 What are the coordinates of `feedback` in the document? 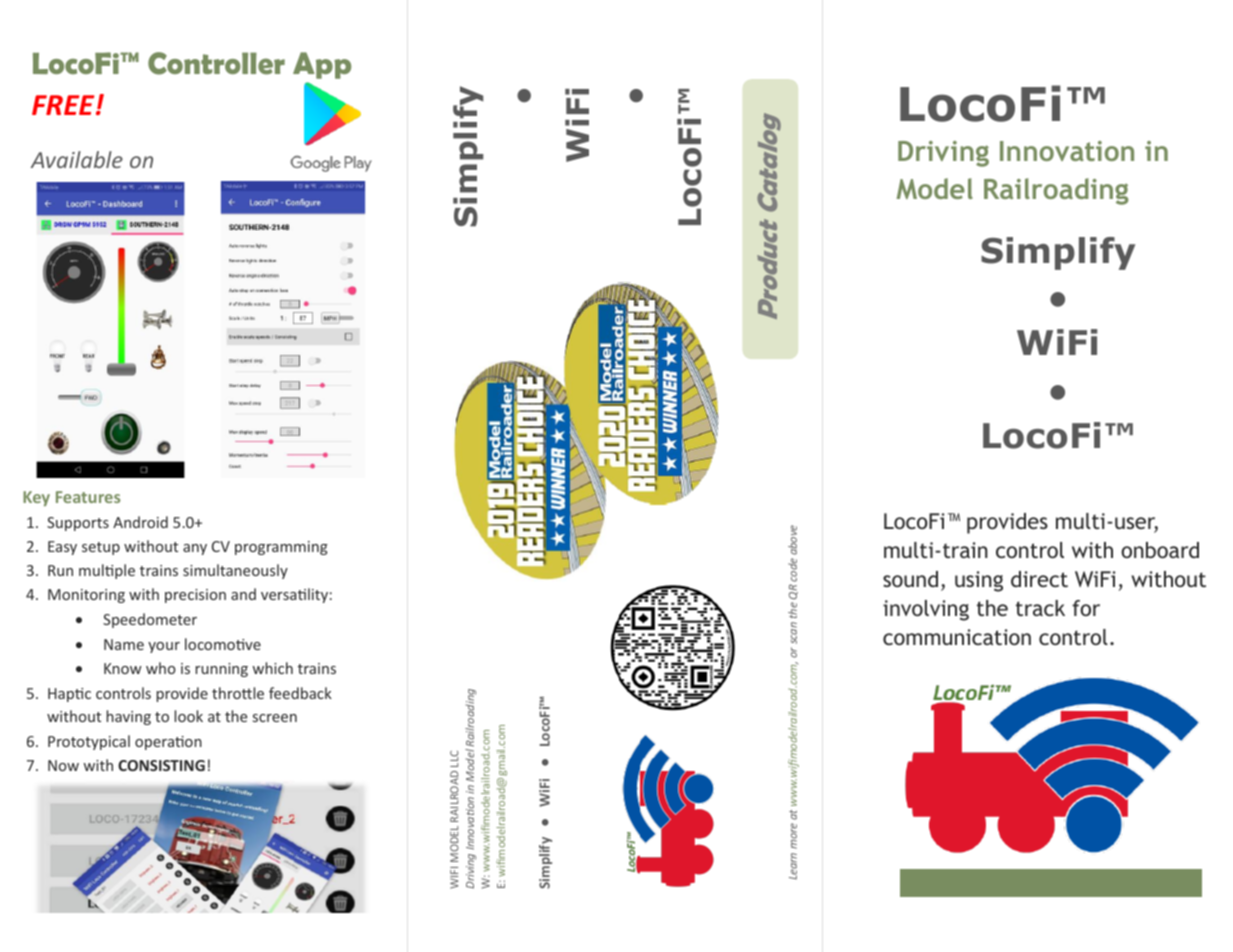 It's located at (300, 693).
